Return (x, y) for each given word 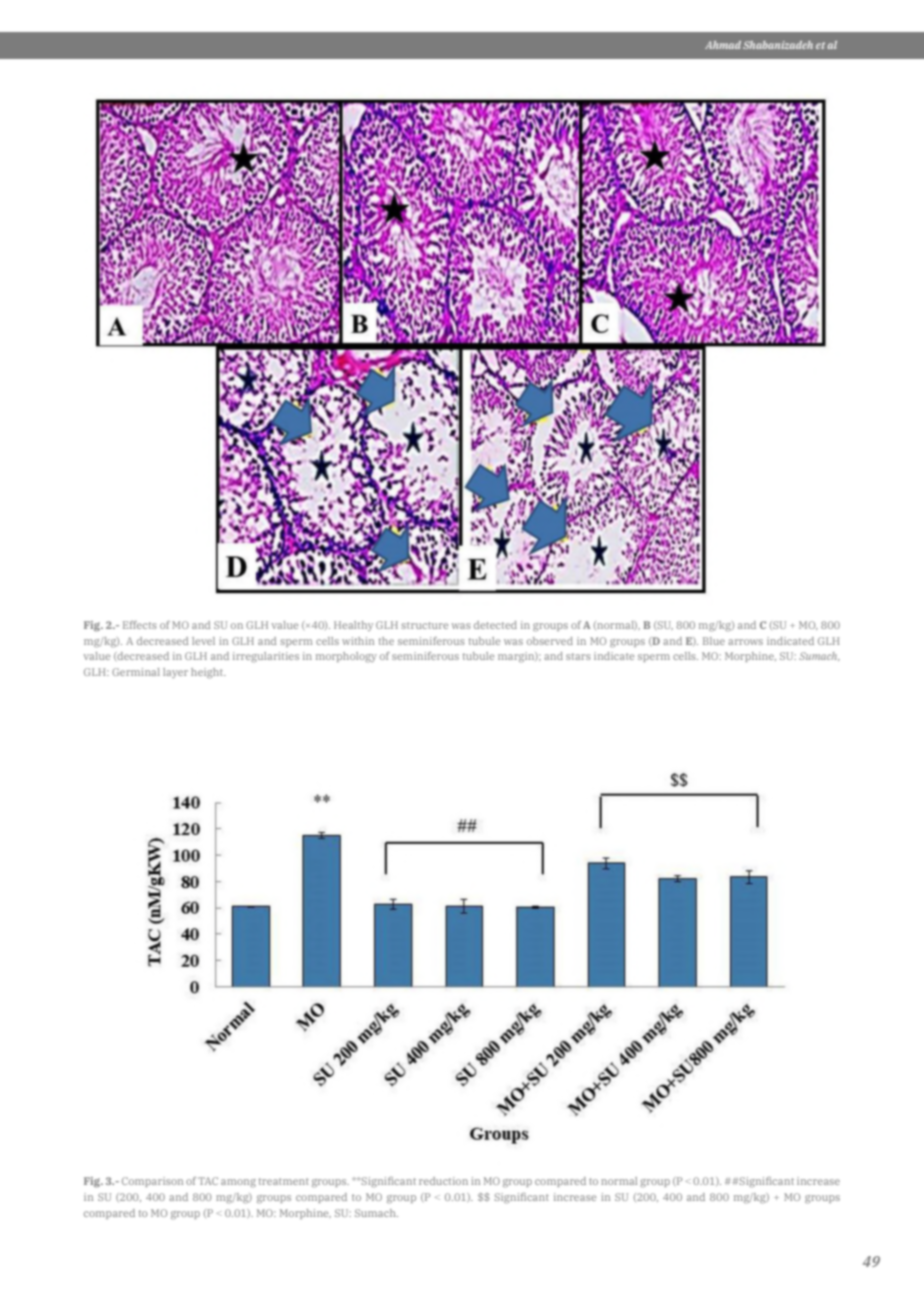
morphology (346, 657)
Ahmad (723, 45)
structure (424, 625)
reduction (443, 1181)
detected (495, 625)
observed (550, 641)
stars (578, 656)
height (208, 673)
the (386, 641)
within (358, 641)
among (238, 1183)
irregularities (266, 657)
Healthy (353, 626)
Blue (714, 641)
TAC (208, 1181)
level (203, 641)
